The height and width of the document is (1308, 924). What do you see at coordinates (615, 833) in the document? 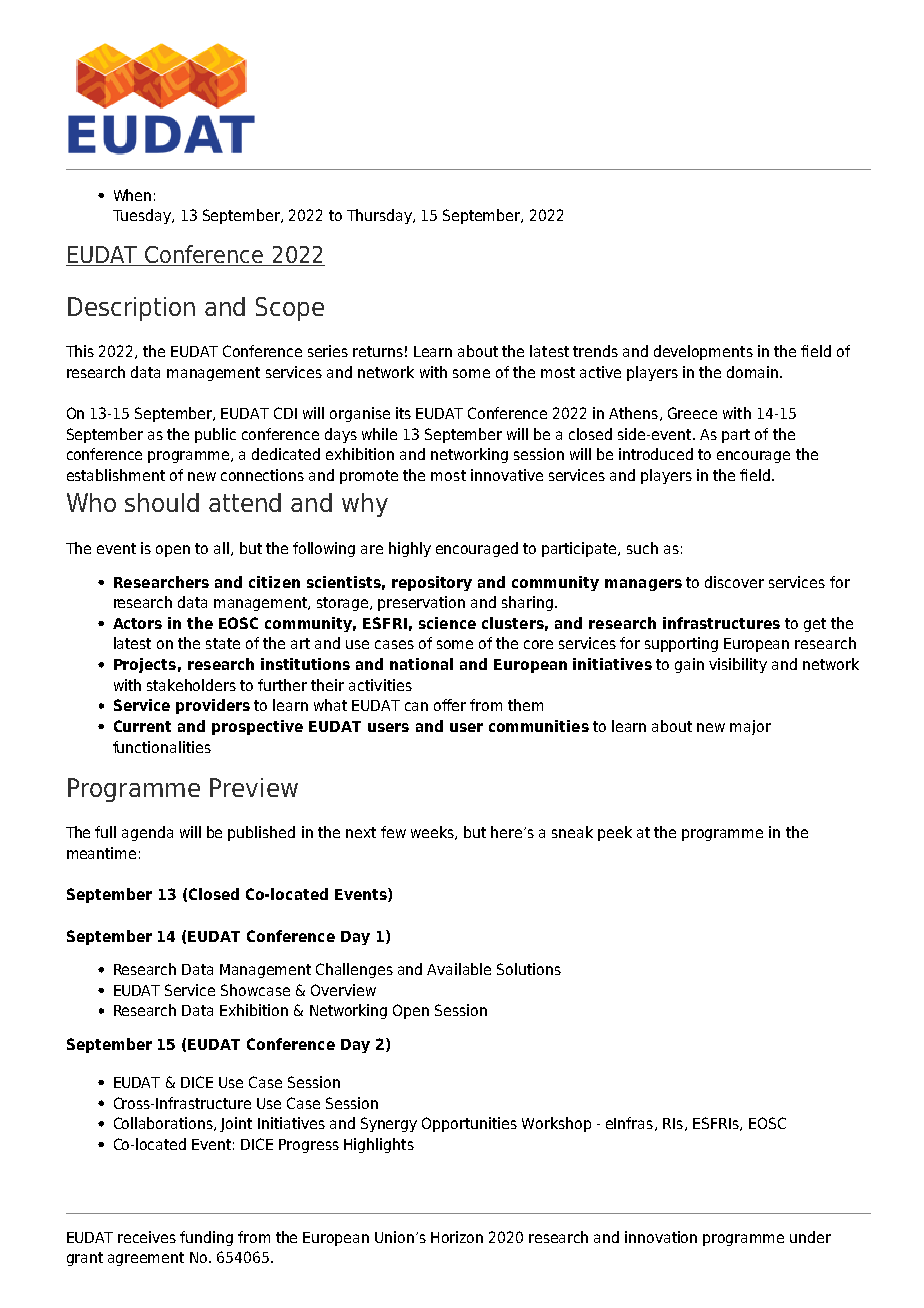
I see `peek` at bounding box center [615, 833].
